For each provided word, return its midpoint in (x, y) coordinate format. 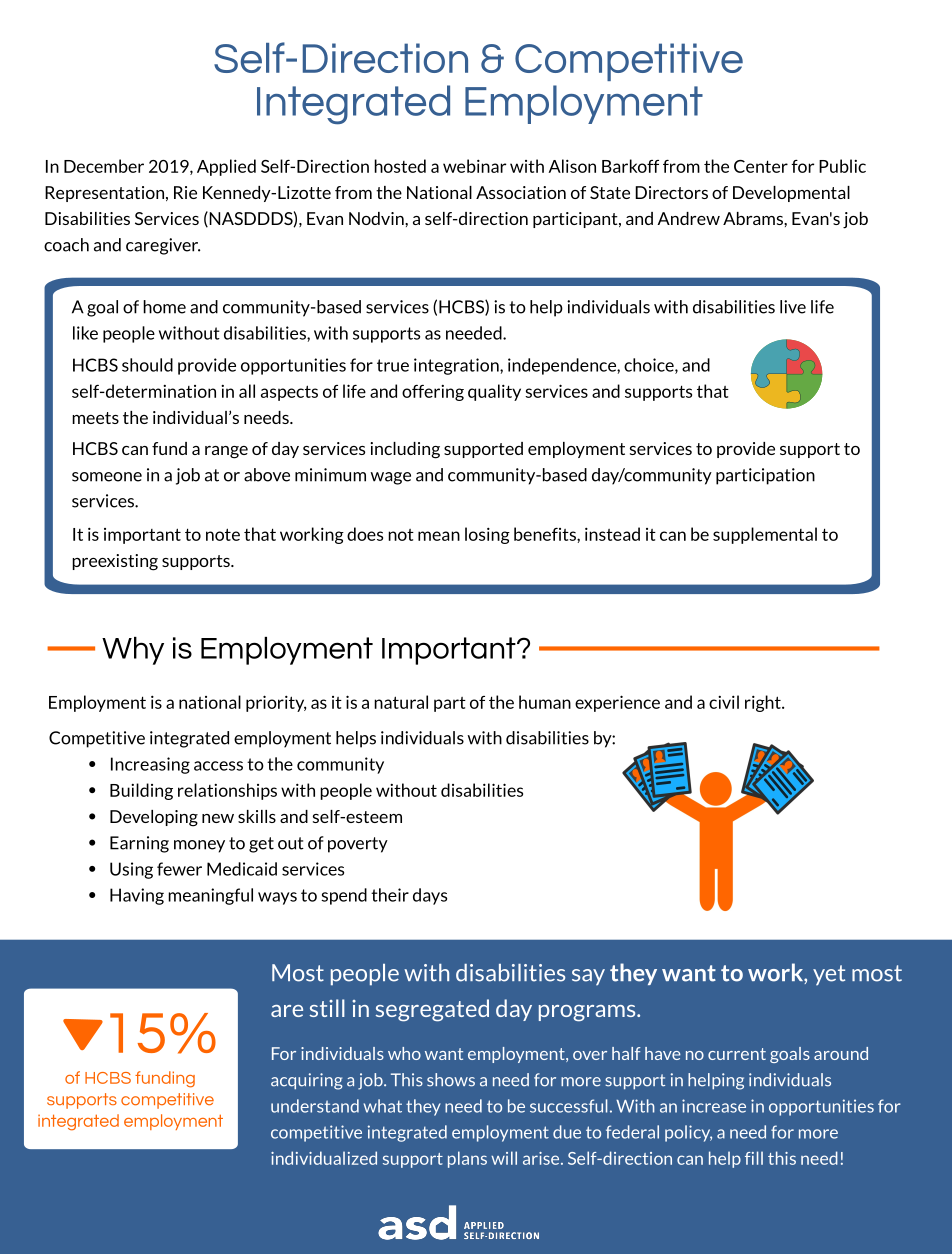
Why (133, 651)
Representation (104, 194)
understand (315, 1106)
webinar (474, 166)
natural (401, 702)
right (764, 703)
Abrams (754, 218)
